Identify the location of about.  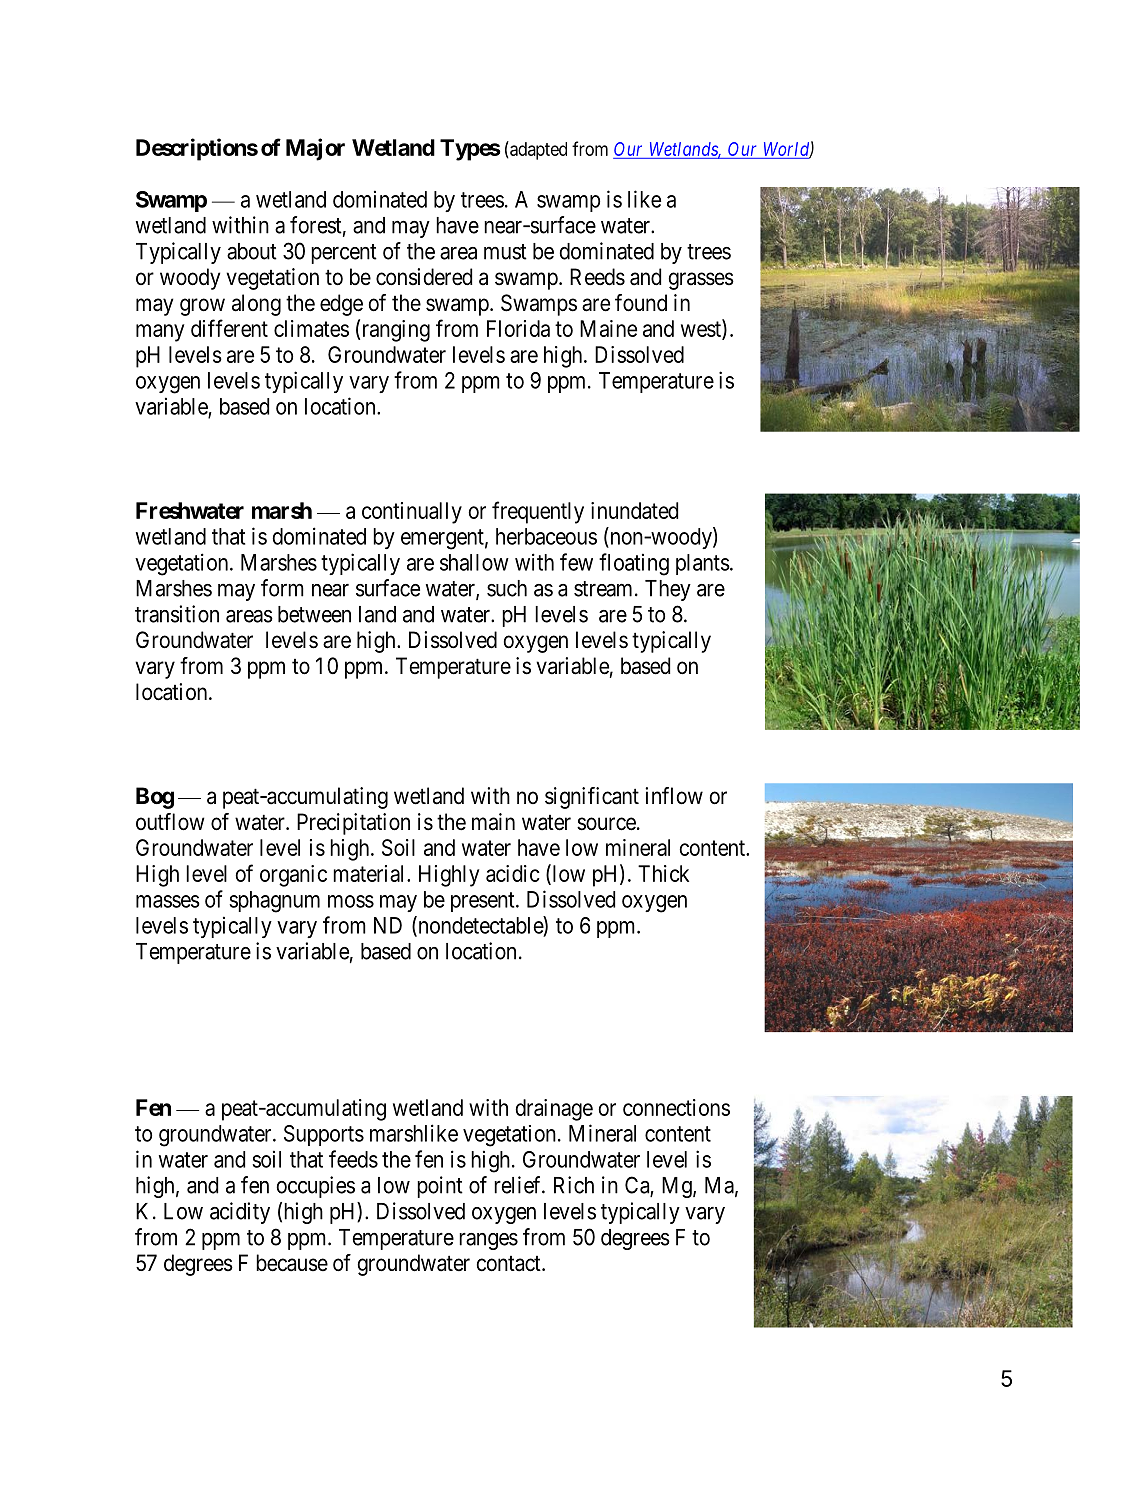
(252, 251).
